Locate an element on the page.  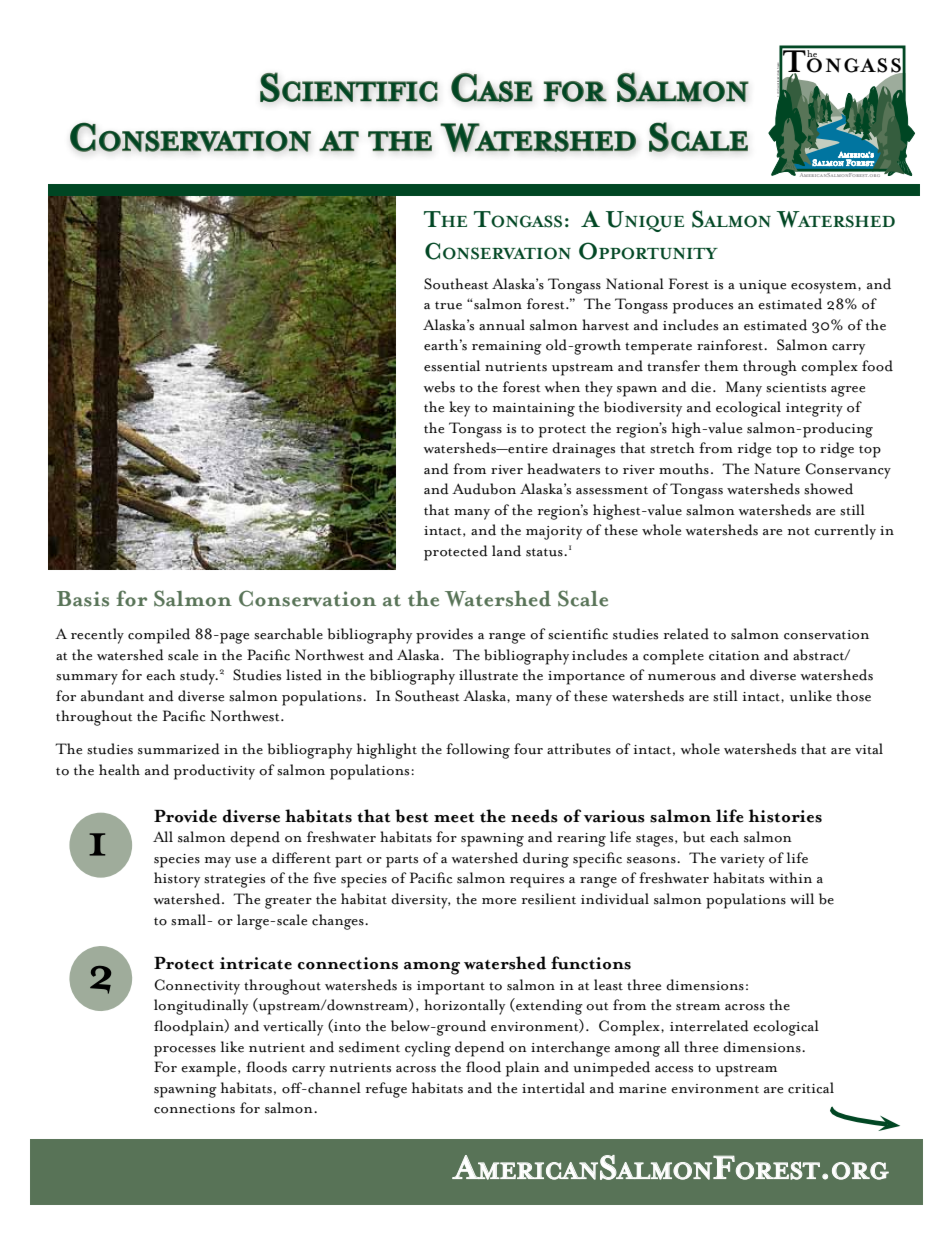
illustrate is located at coordinates (488, 675).
